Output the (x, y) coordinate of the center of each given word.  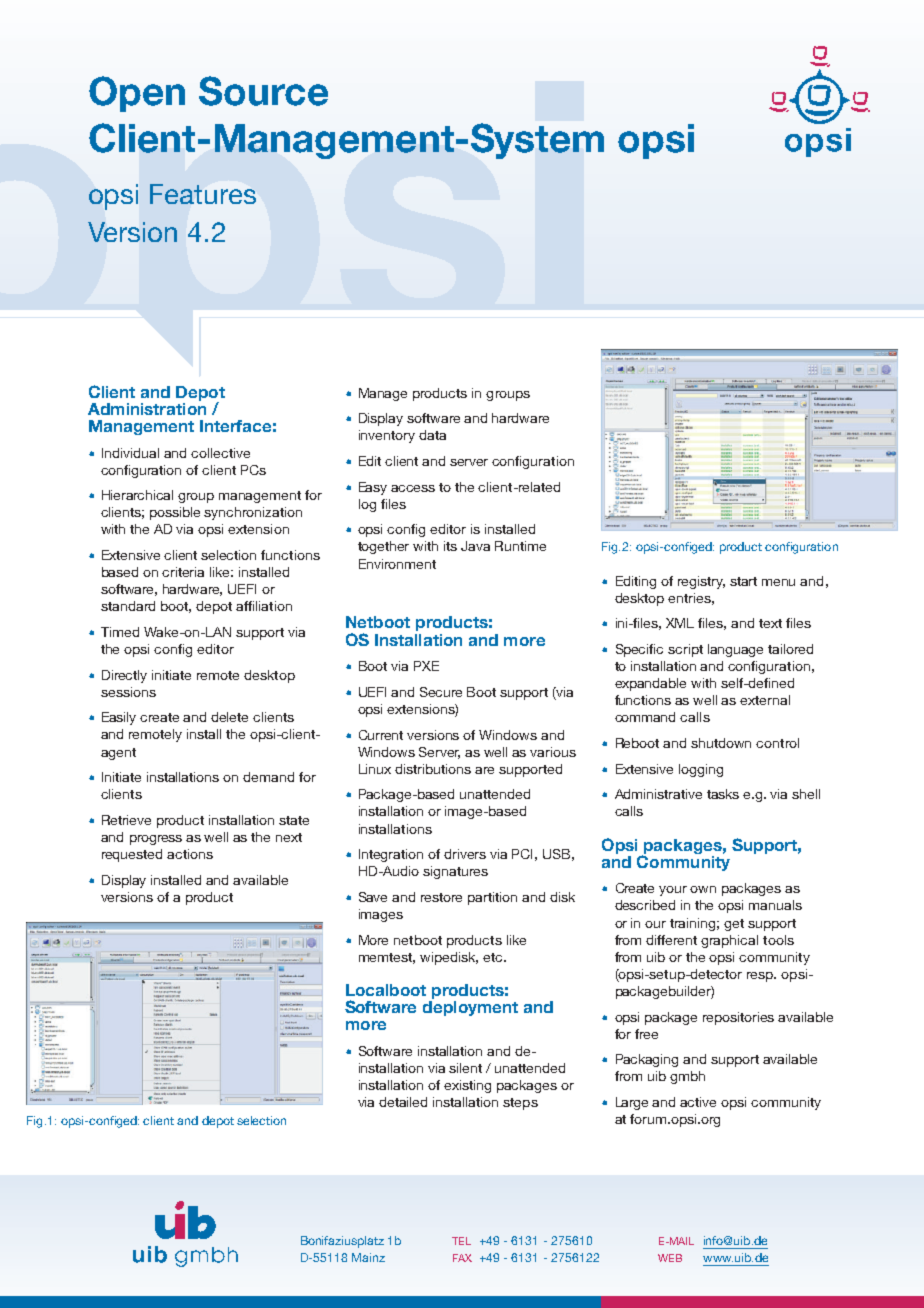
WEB (670, 1258)
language (735, 650)
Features (203, 194)
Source (263, 91)
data (432, 435)
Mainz (368, 1257)
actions (190, 854)
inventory (387, 436)
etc (494, 957)
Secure (441, 692)
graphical (729, 941)
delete (229, 717)
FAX (462, 1258)
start (743, 581)
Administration (147, 407)
